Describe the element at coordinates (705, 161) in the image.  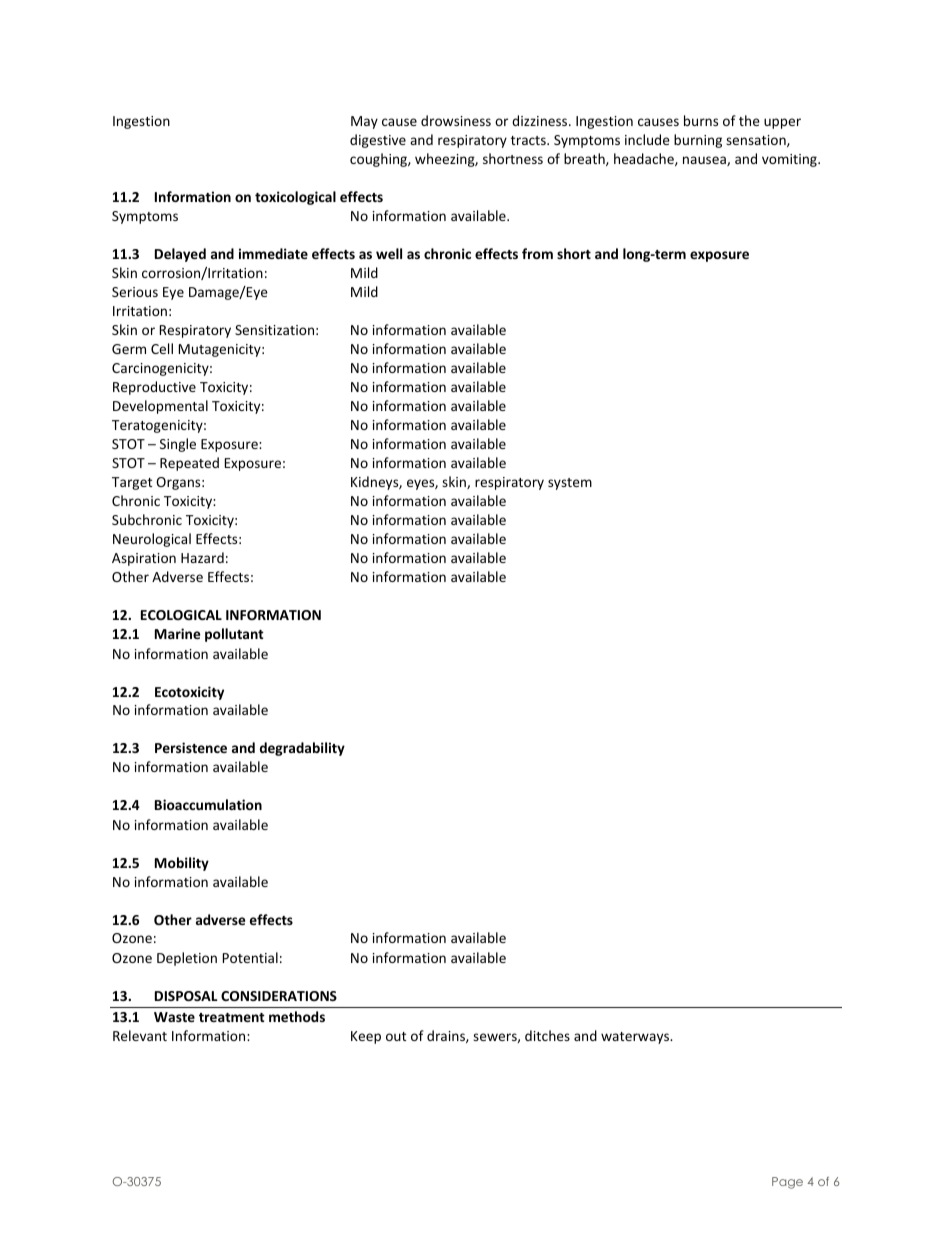
I see `nausea` at that location.
